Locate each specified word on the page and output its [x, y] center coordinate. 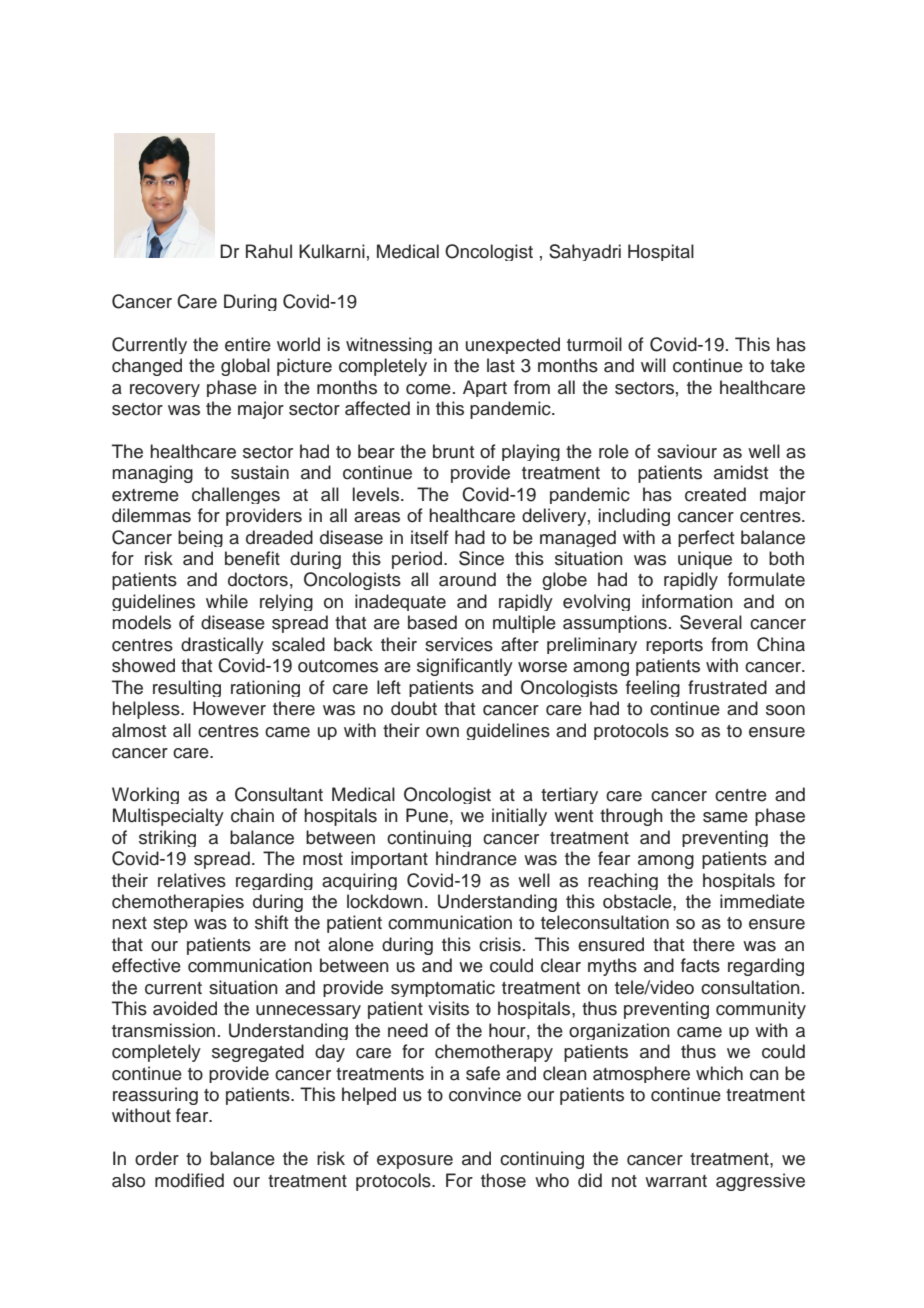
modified [189, 1180]
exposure [415, 1162]
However [229, 708]
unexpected [513, 345]
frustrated [727, 687]
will [653, 365]
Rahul [269, 251]
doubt [414, 708]
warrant [676, 1181]
